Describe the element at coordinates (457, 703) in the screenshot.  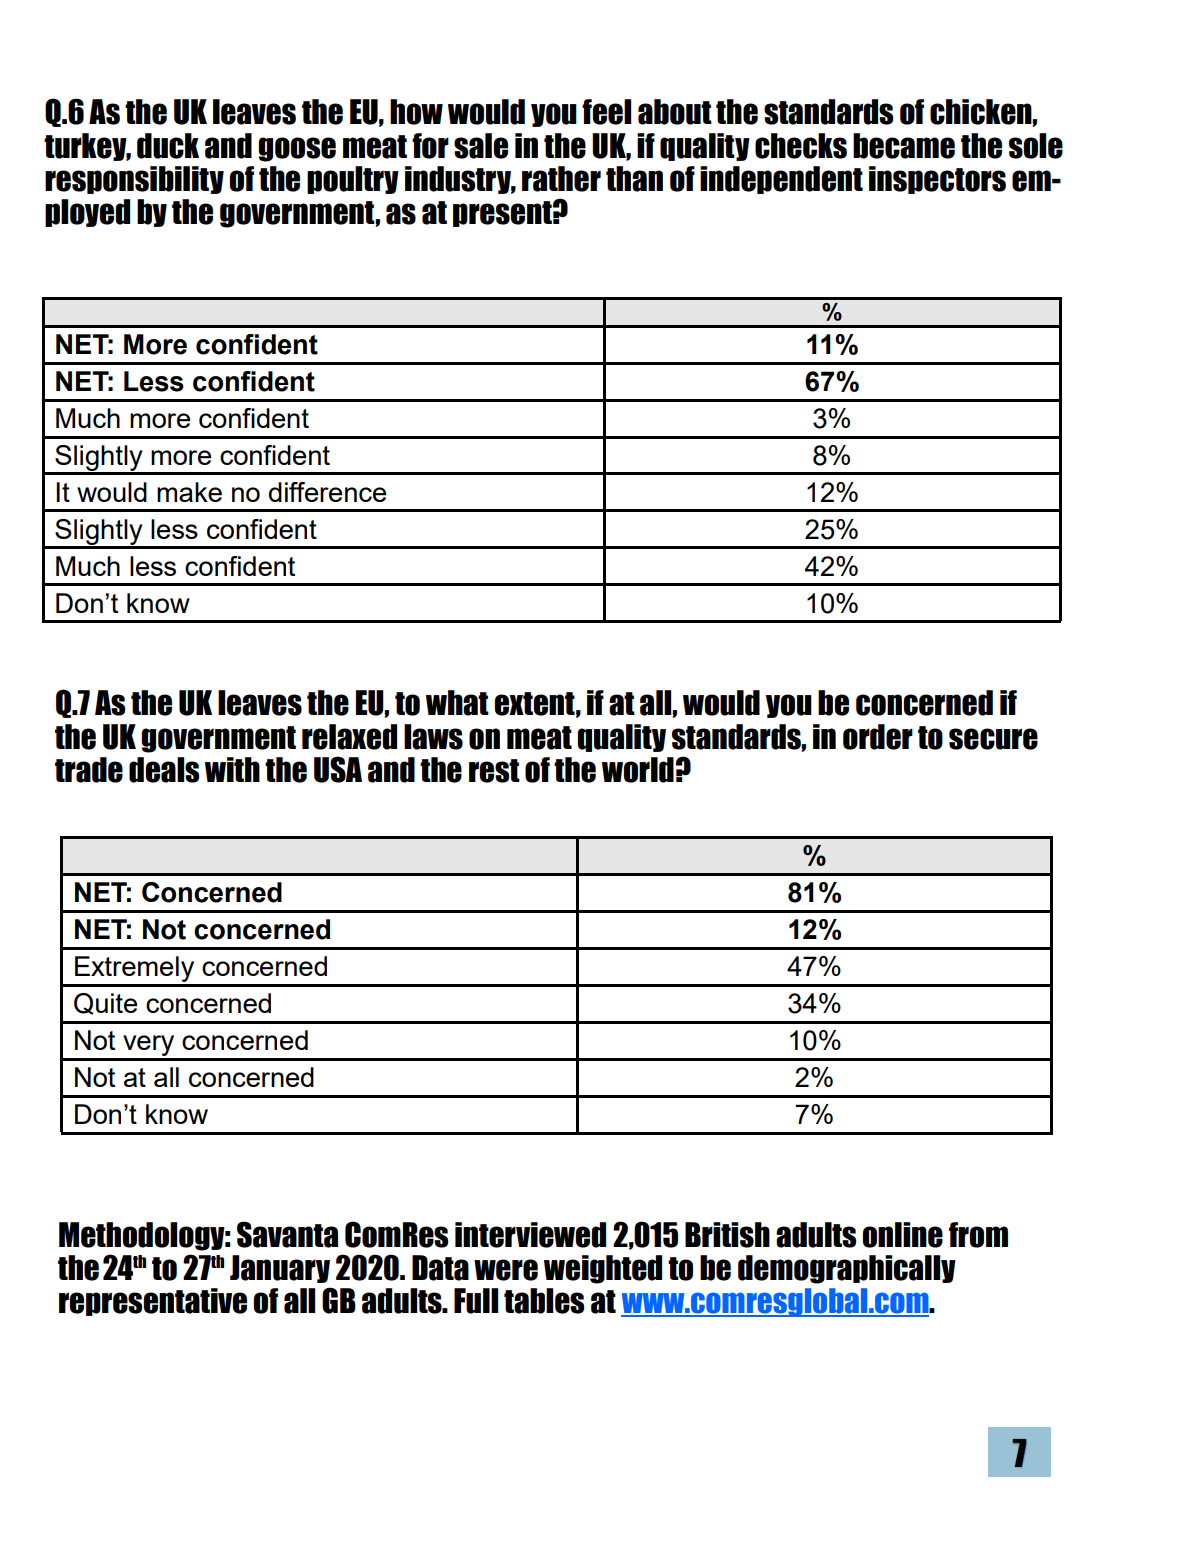
I see `what` at that location.
